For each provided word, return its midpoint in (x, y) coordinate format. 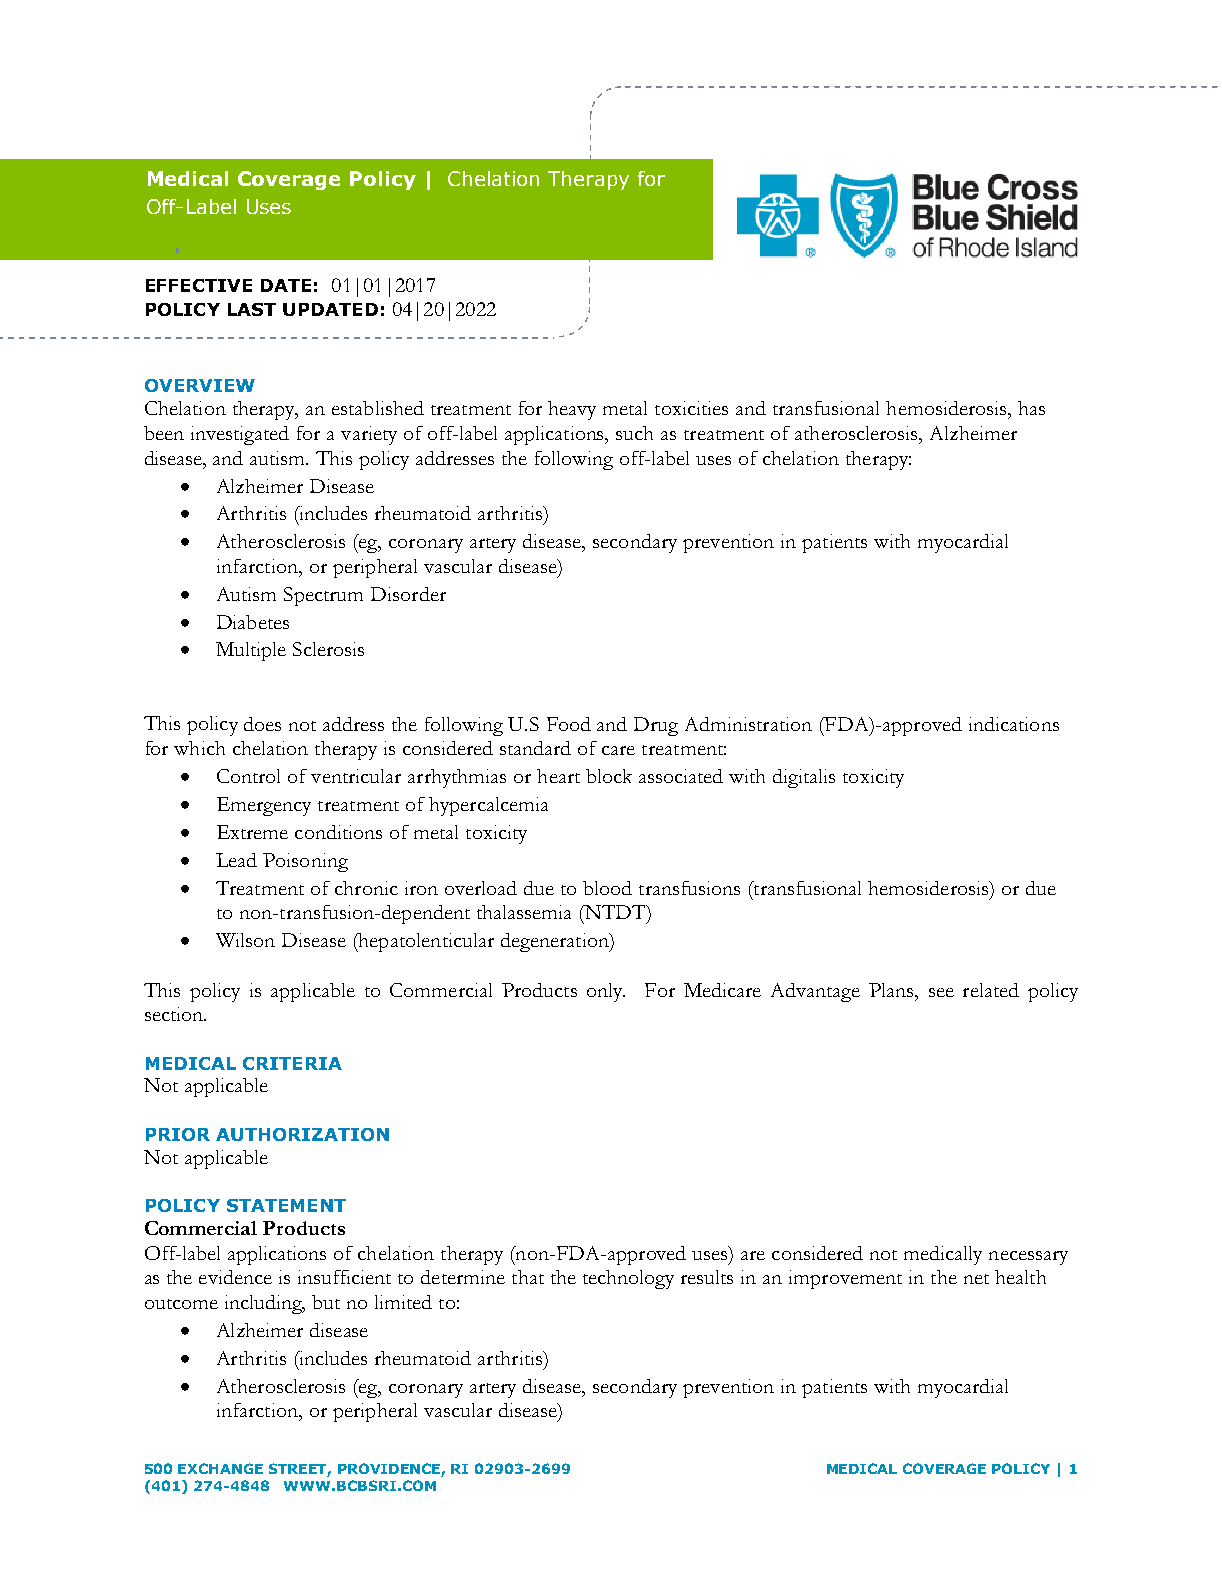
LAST (252, 309)
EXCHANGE (220, 1468)
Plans (892, 990)
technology (628, 1279)
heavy (572, 410)
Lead (236, 860)
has (1031, 408)
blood (607, 888)
